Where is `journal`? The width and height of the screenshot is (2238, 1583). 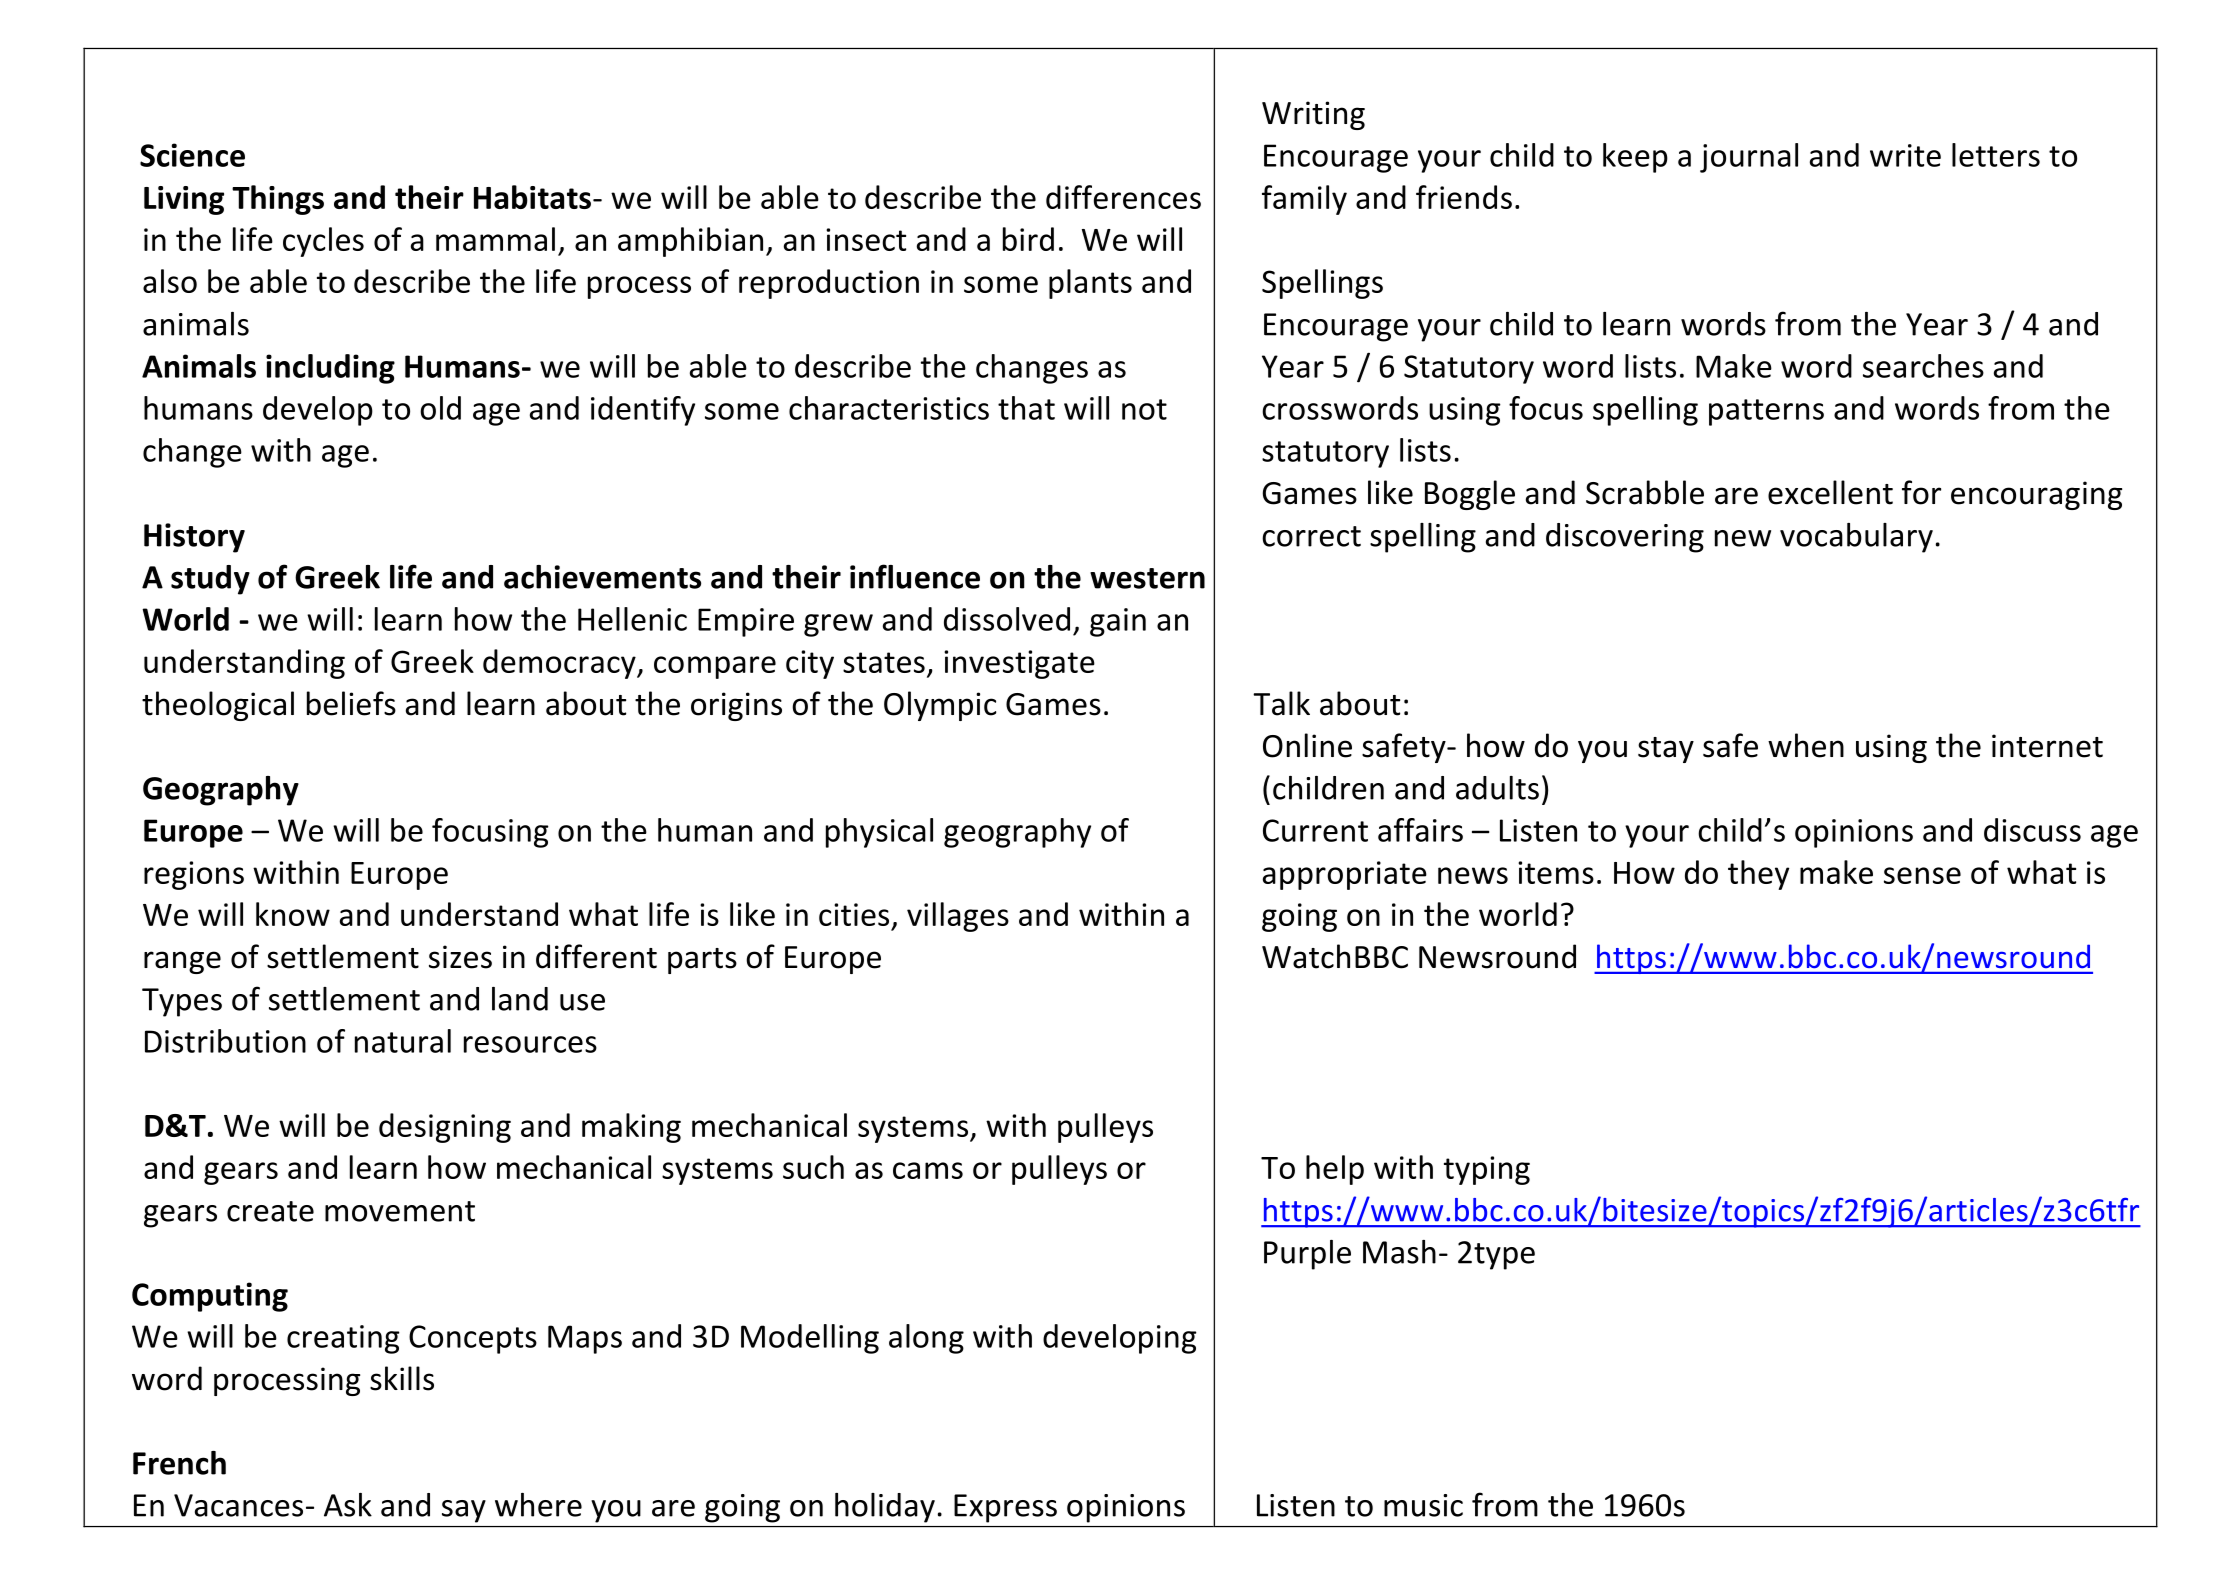
journal is located at coordinates (1749, 158).
